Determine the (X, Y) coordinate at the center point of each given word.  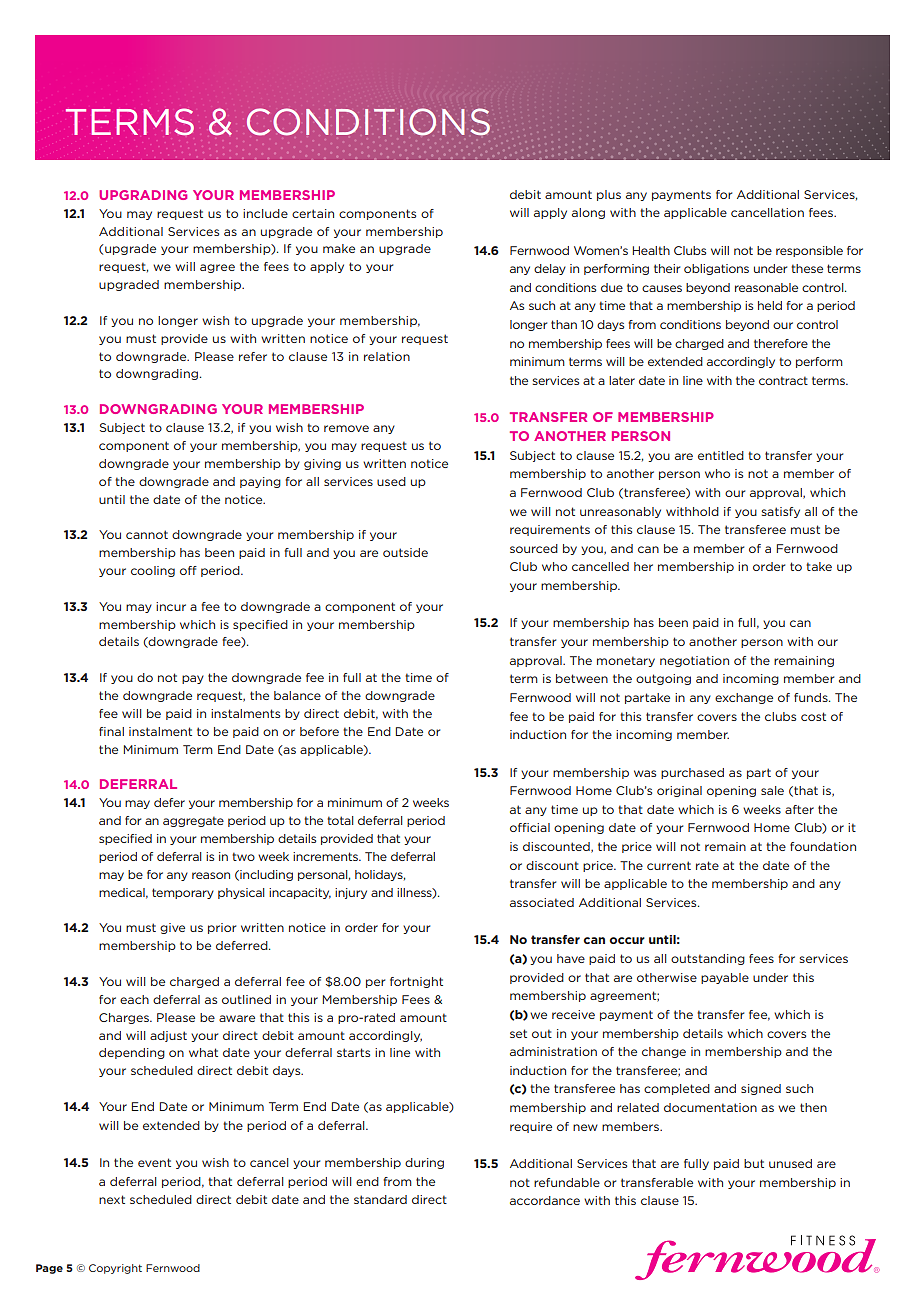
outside (405, 552)
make (339, 248)
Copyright (115, 1269)
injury (351, 893)
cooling (153, 571)
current (669, 865)
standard (380, 1199)
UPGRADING (143, 195)
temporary (183, 893)
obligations (716, 269)
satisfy (781, 512)
